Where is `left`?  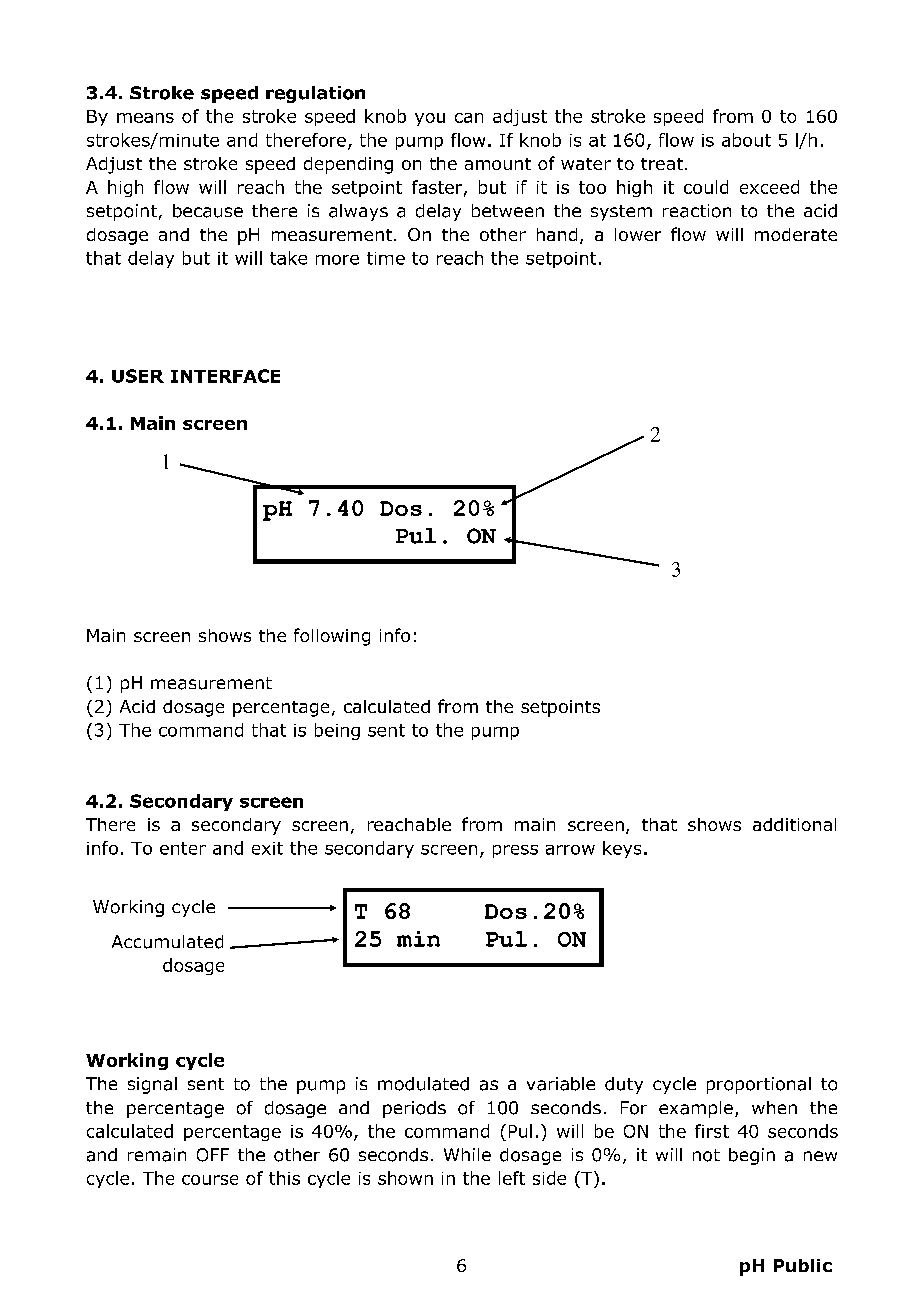 left is located at coordinates (512, 1178).
